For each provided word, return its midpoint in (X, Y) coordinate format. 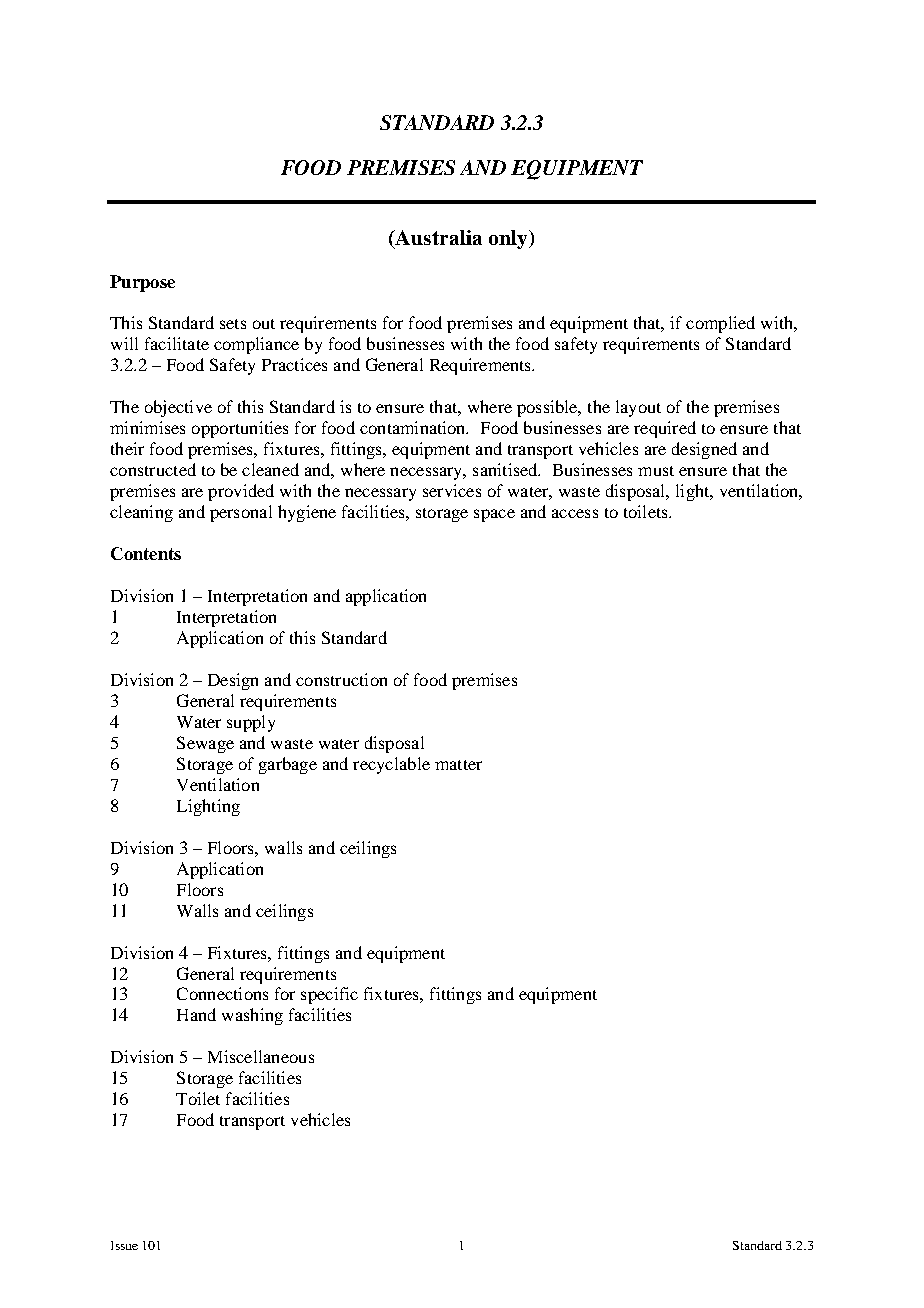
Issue (124, 1245)
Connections (222, 993)
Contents (146, 553)
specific (329, 995)
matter (458, 765)
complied (720, 324)
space (494, 515)
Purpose (142, 283)
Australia (437, 239)
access (575, 513)
